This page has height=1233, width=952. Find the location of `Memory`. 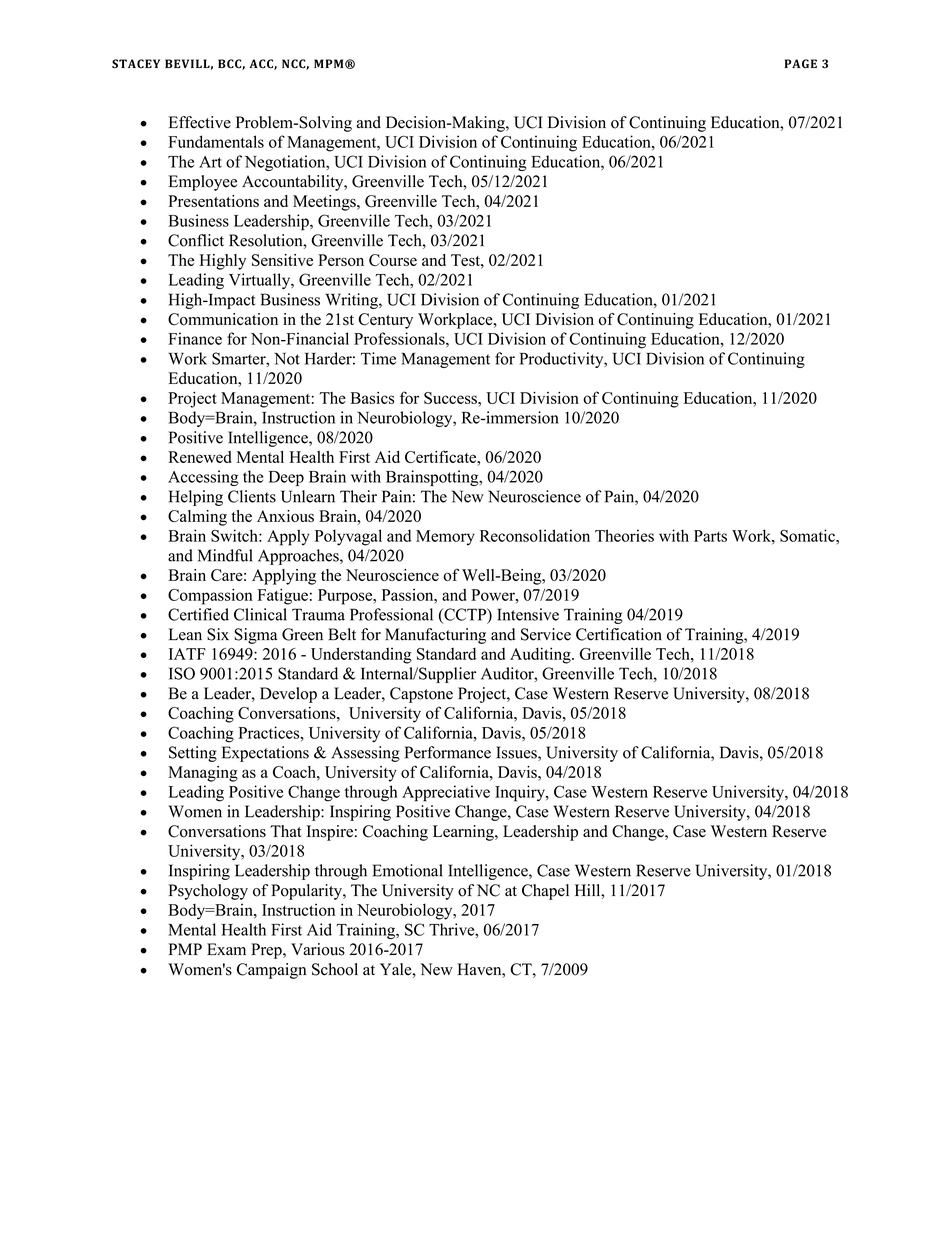

Memory is located at coordinates (445, 537).
